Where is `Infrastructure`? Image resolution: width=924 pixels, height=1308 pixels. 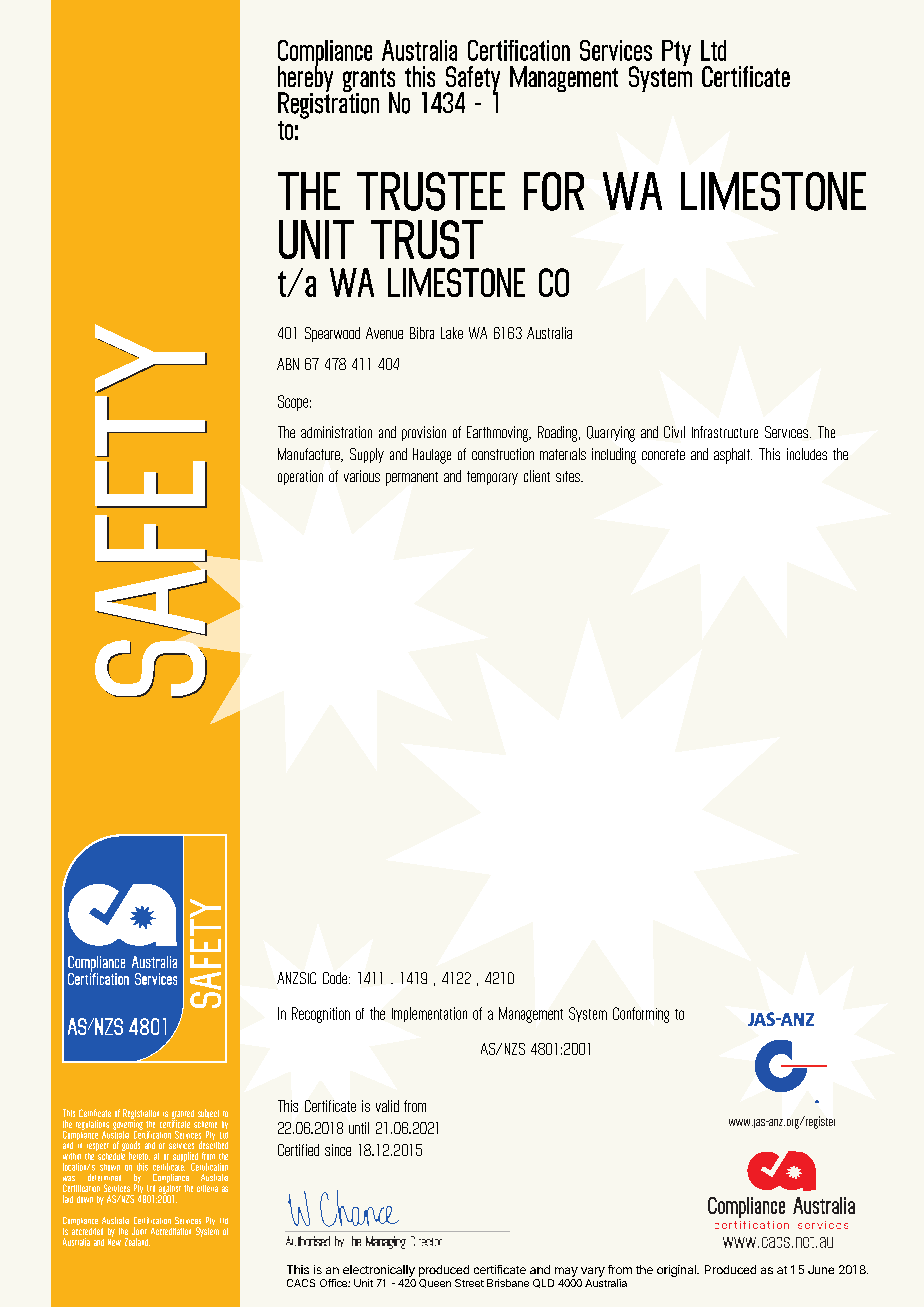
Infrastructure is located at coordinates (725, 432).
